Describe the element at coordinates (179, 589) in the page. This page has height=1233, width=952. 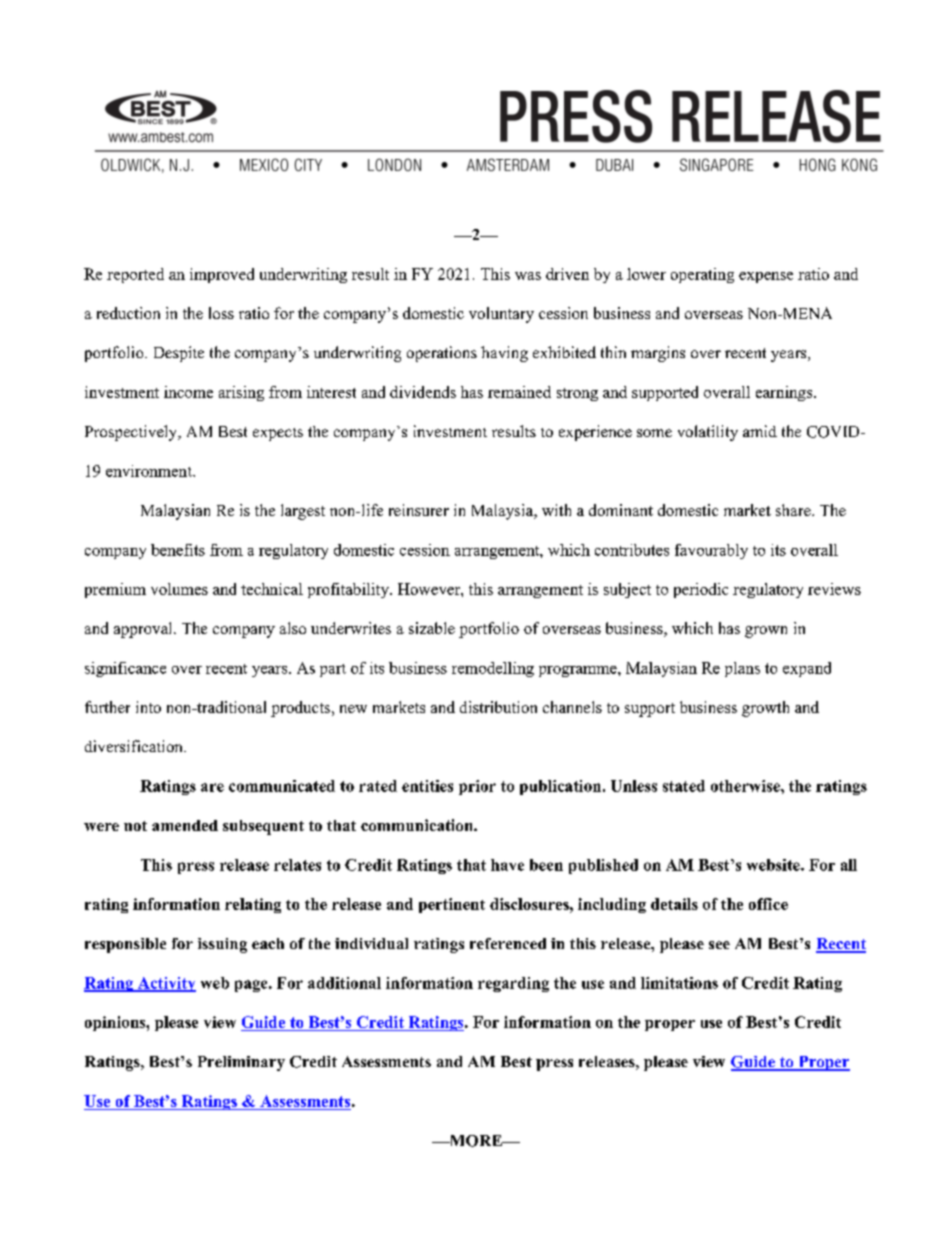
I see `volumes` at that location.
